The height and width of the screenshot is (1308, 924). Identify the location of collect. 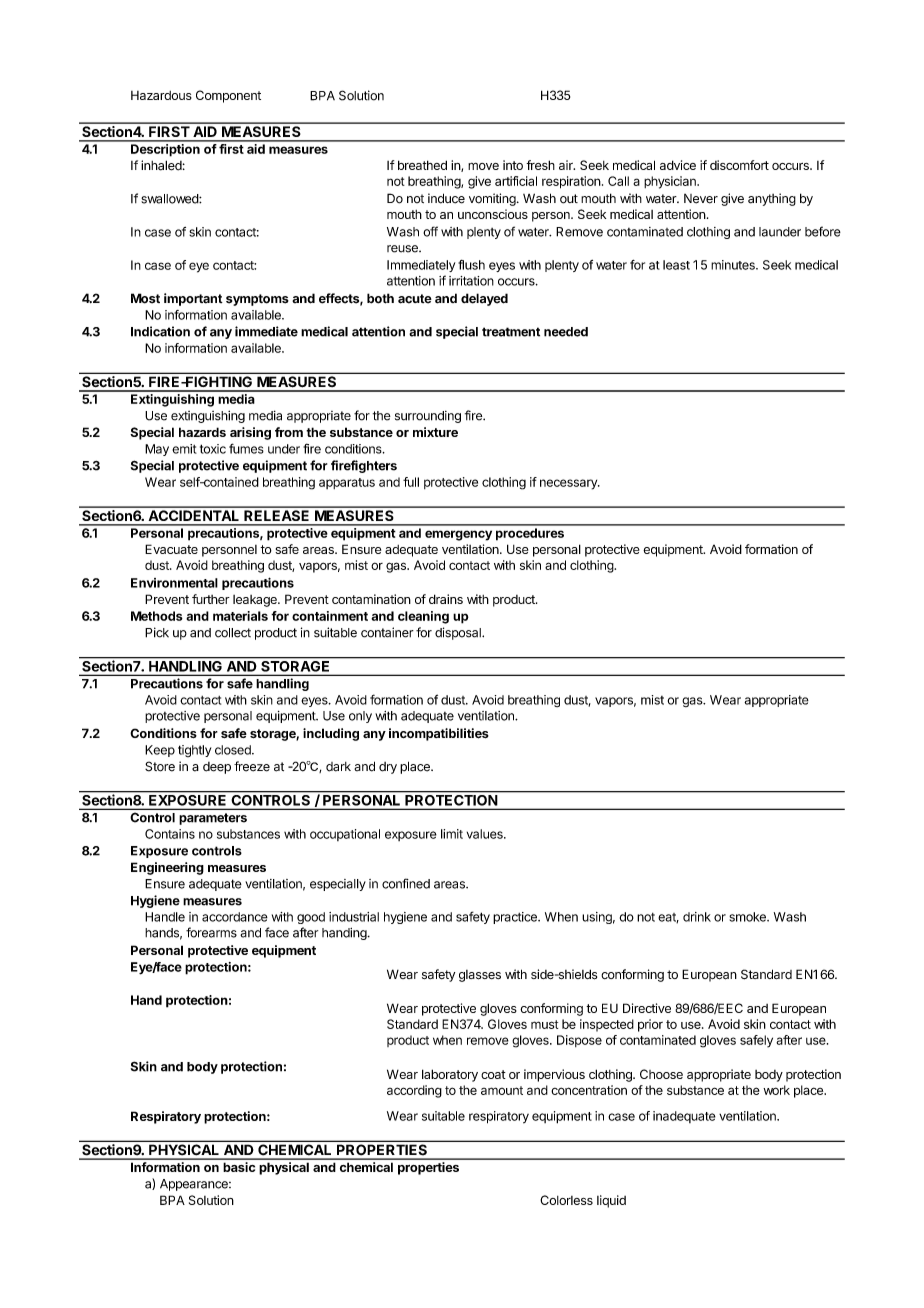
(233, 633).
